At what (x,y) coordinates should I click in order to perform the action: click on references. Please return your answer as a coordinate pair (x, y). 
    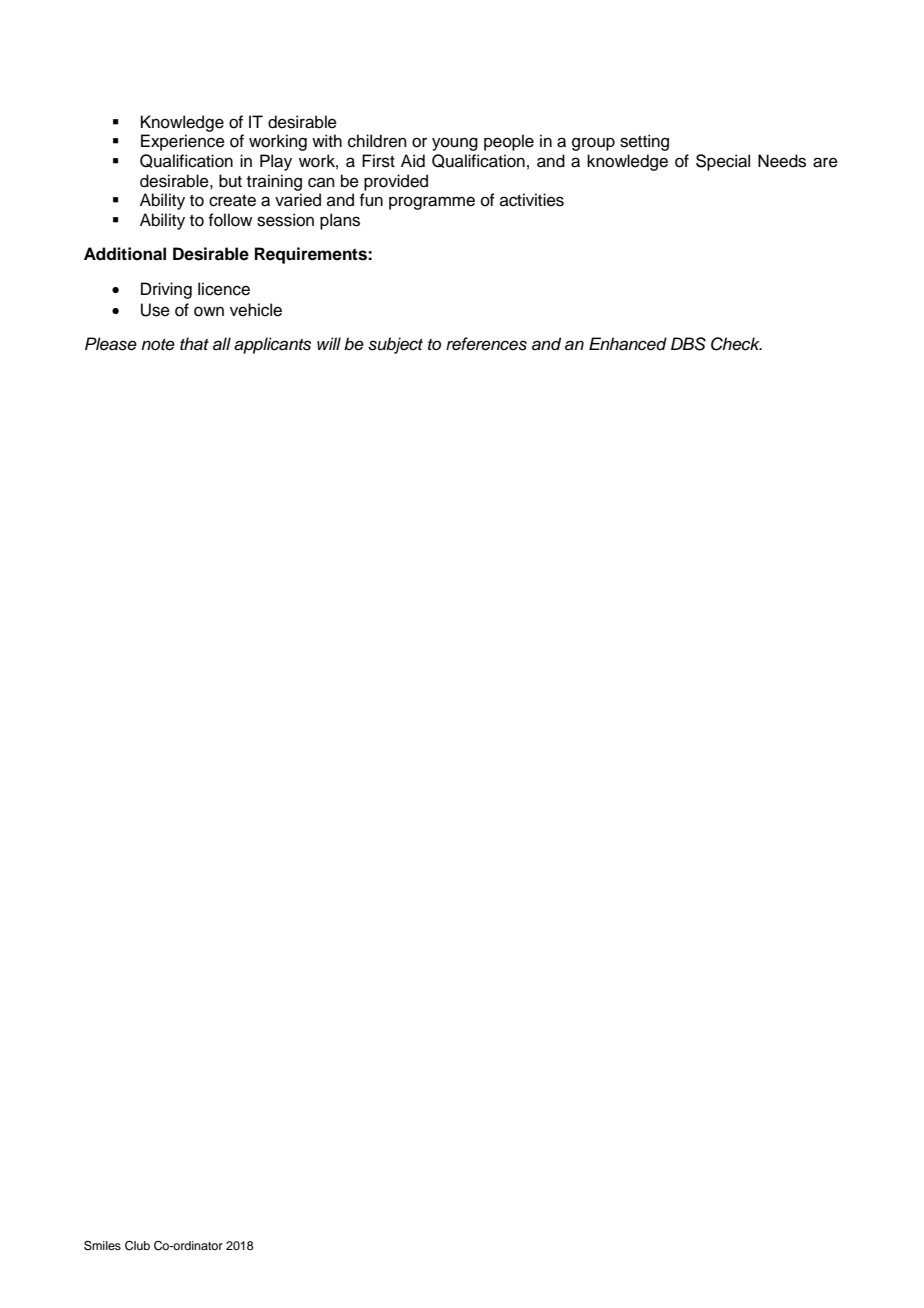
    Looking at the image, I should click on (486, 344).
